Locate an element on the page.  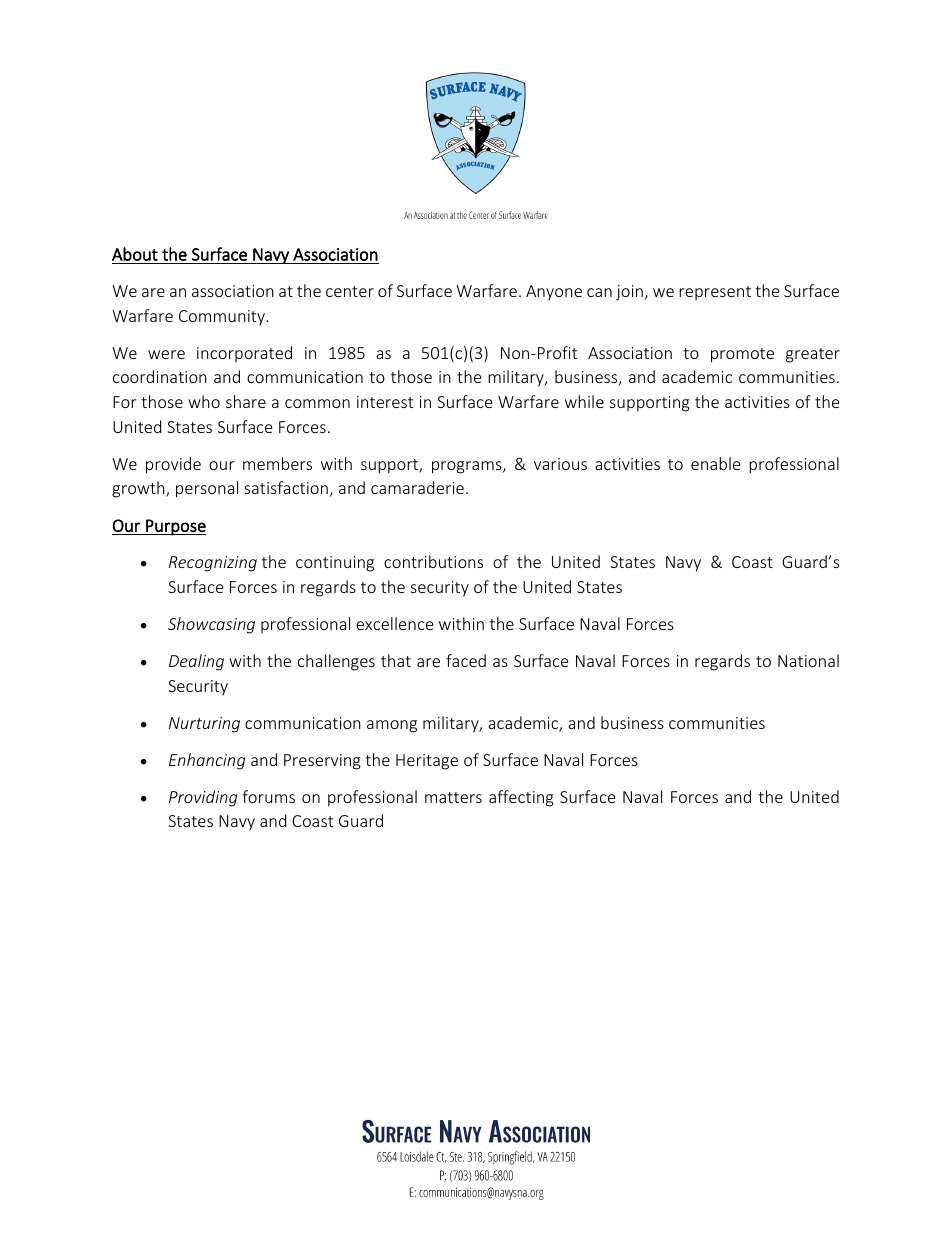
represent is located at coordinates (715, 293).
